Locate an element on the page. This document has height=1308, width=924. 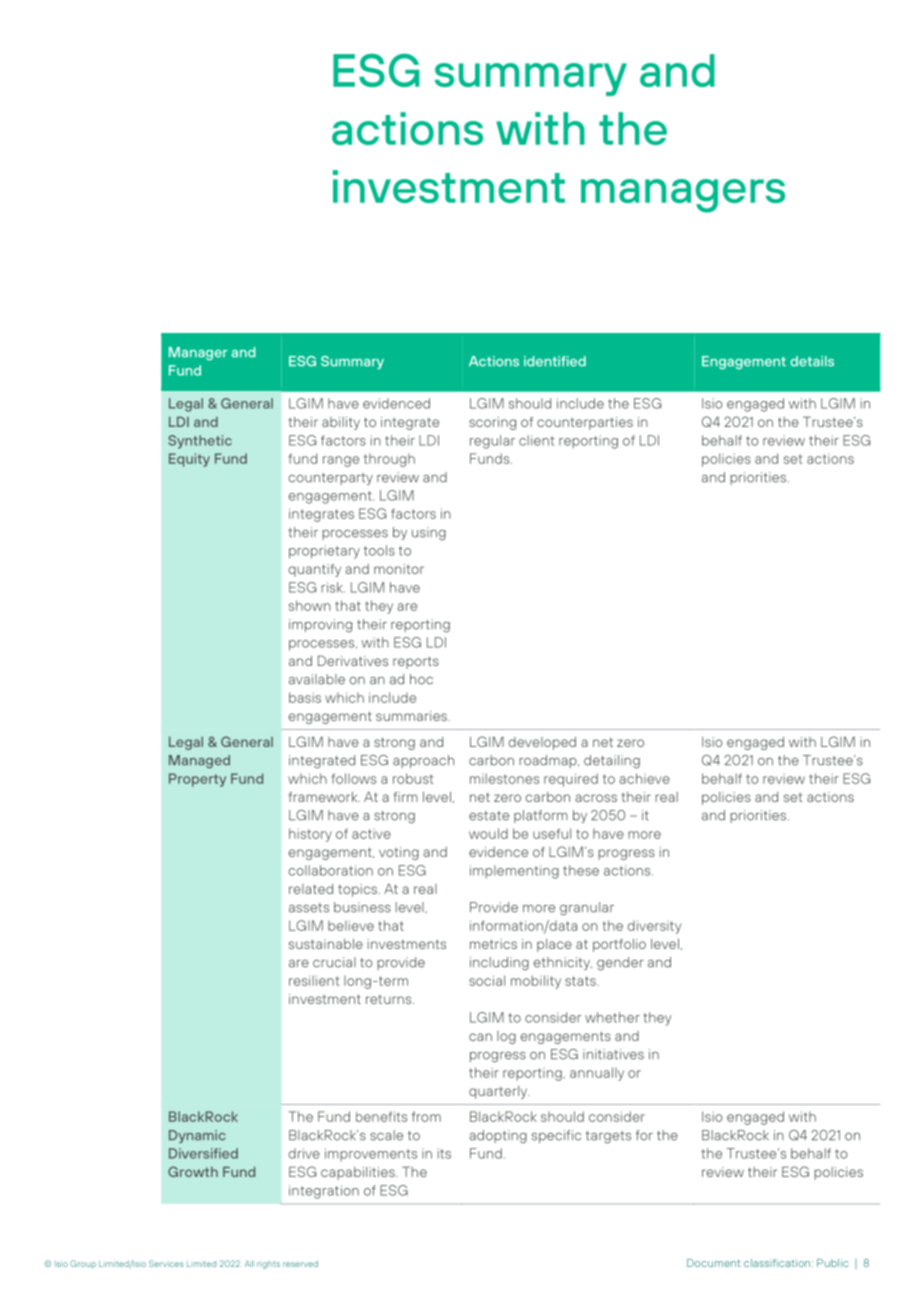
estate is located at coordinates (489, 816).
